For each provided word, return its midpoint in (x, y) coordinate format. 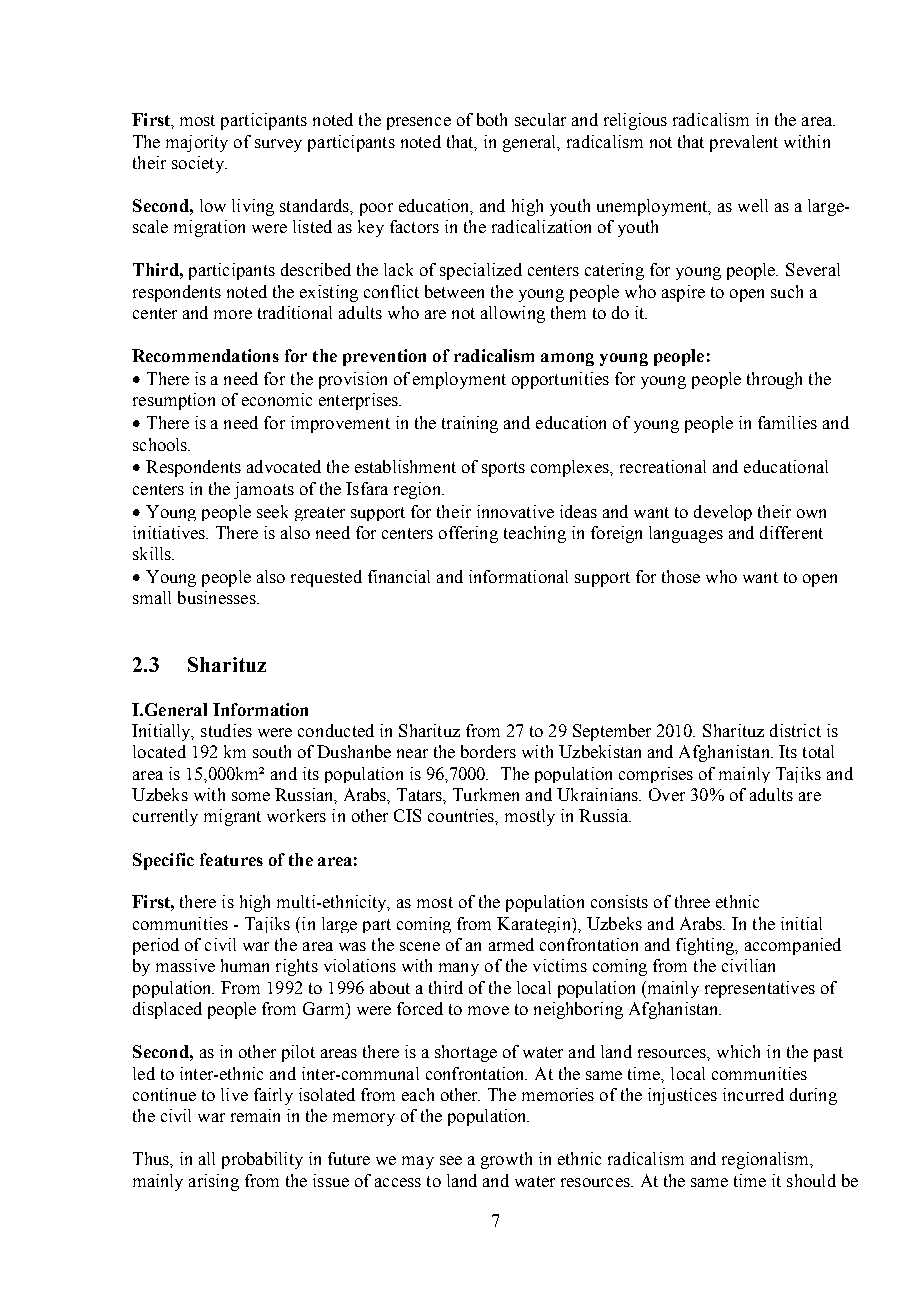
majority (197, 143)
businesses (218, 597)
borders (488, 751)
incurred (753, 1094)
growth (506, 1160)
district (795, 730)
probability (262, 1160)
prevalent (744, 143)
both (492, 119)
